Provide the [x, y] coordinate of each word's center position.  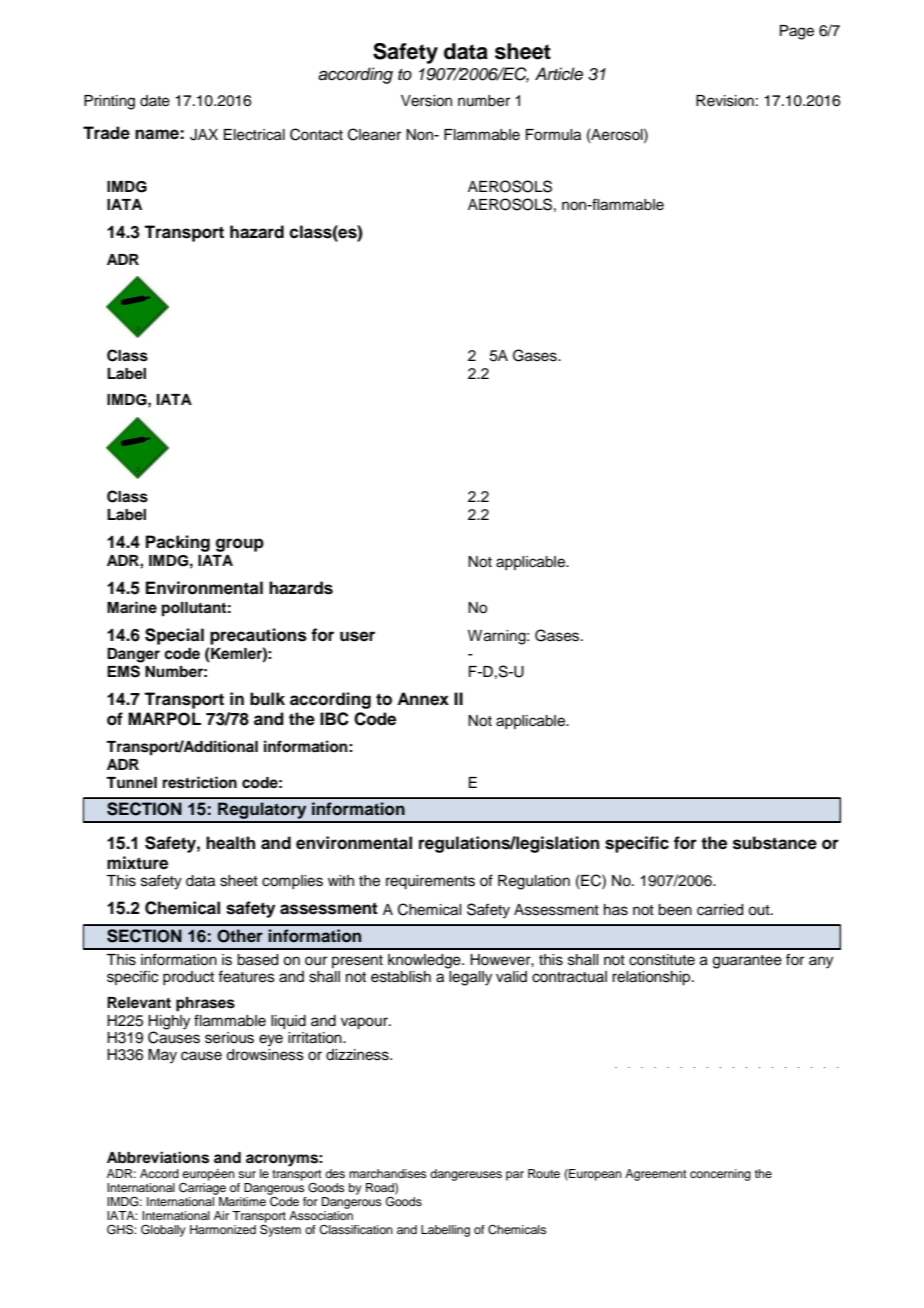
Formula [553, 135]
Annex [423, 699]
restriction [200, 782]
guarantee [747, 962]
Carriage [202, 1187]
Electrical [254, 135]
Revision [725, 101]
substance [775, 843]
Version [426, 101]
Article [559, 74]
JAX [204, 135]
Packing [178, 543]
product [188, 978]
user [357, 636]
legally [469, 977]
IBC [334, 719]
